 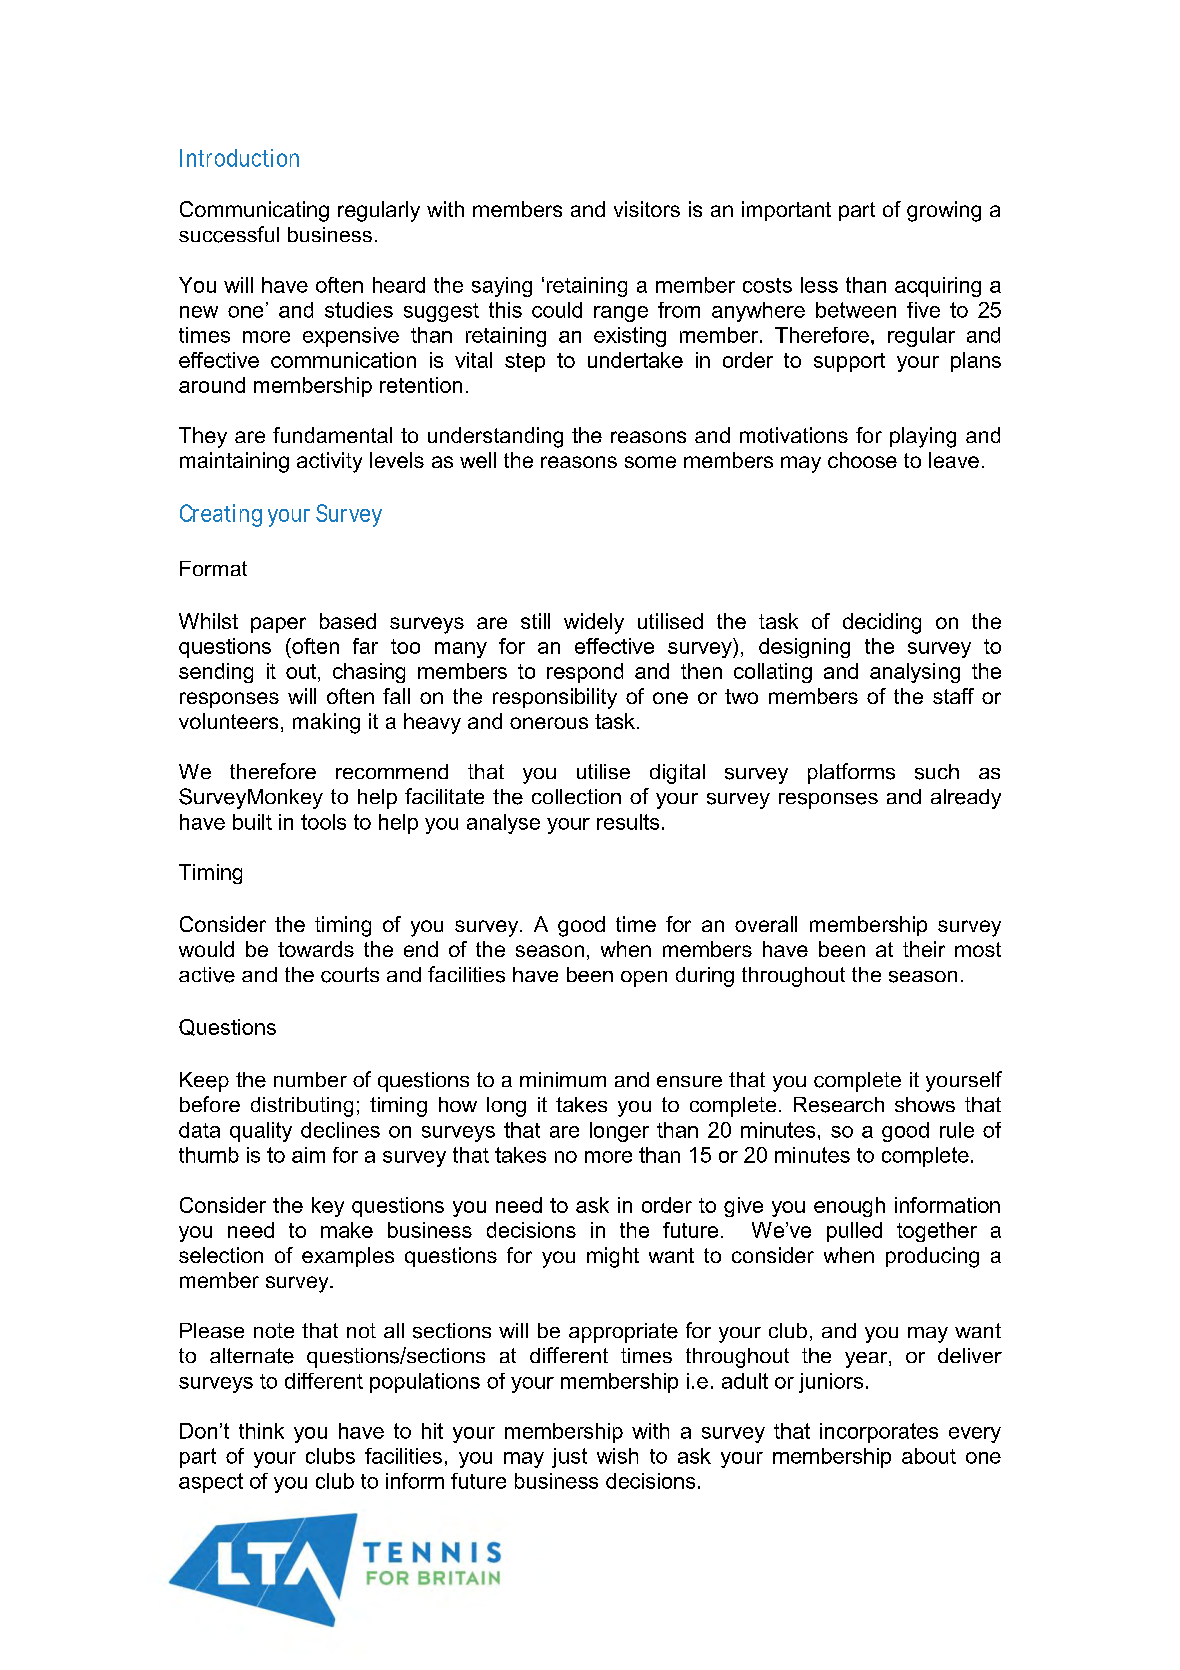 I want to click on just, so click(x=569, y=1458).
